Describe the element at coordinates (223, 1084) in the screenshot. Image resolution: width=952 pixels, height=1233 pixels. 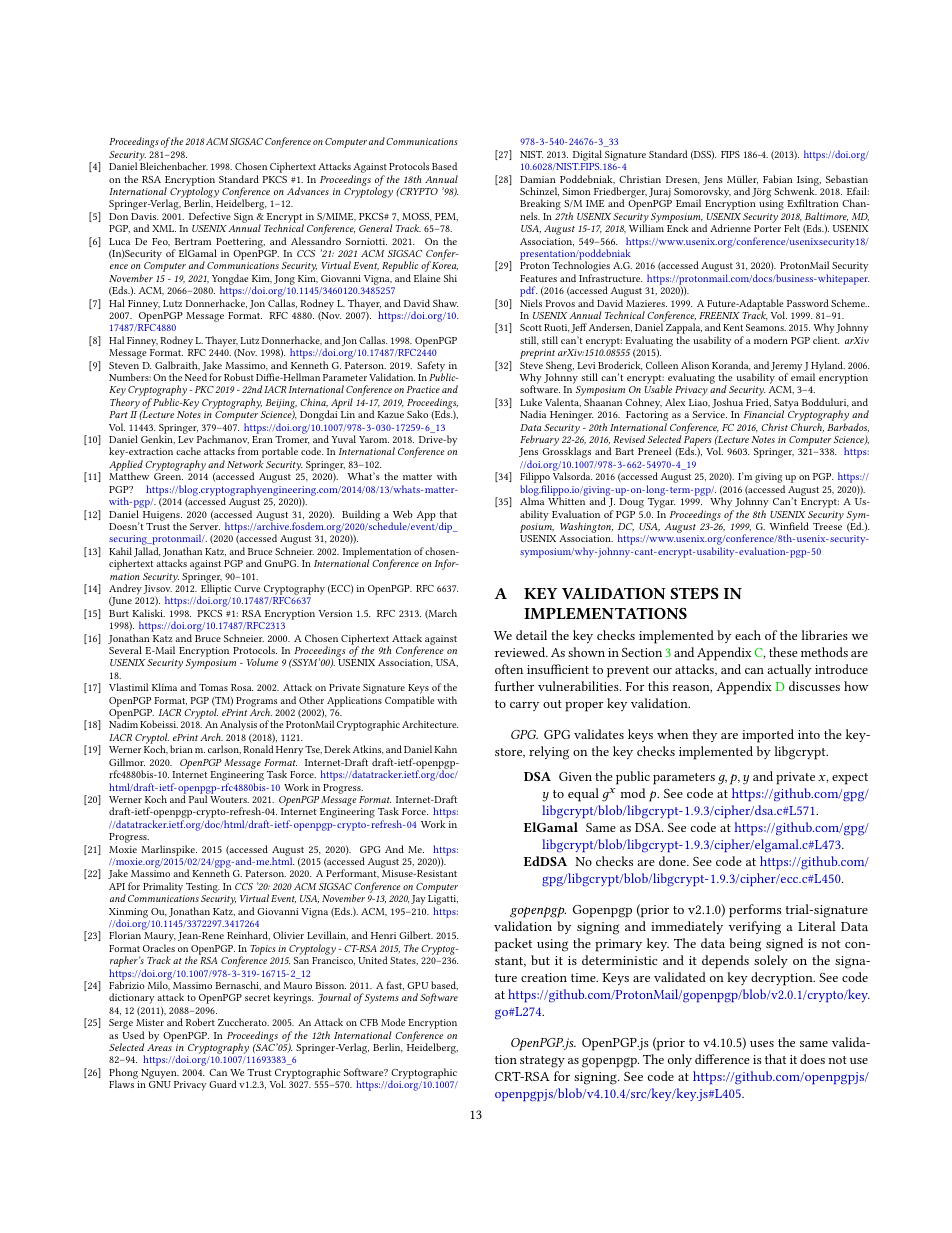
I see `Guard` at that location.
